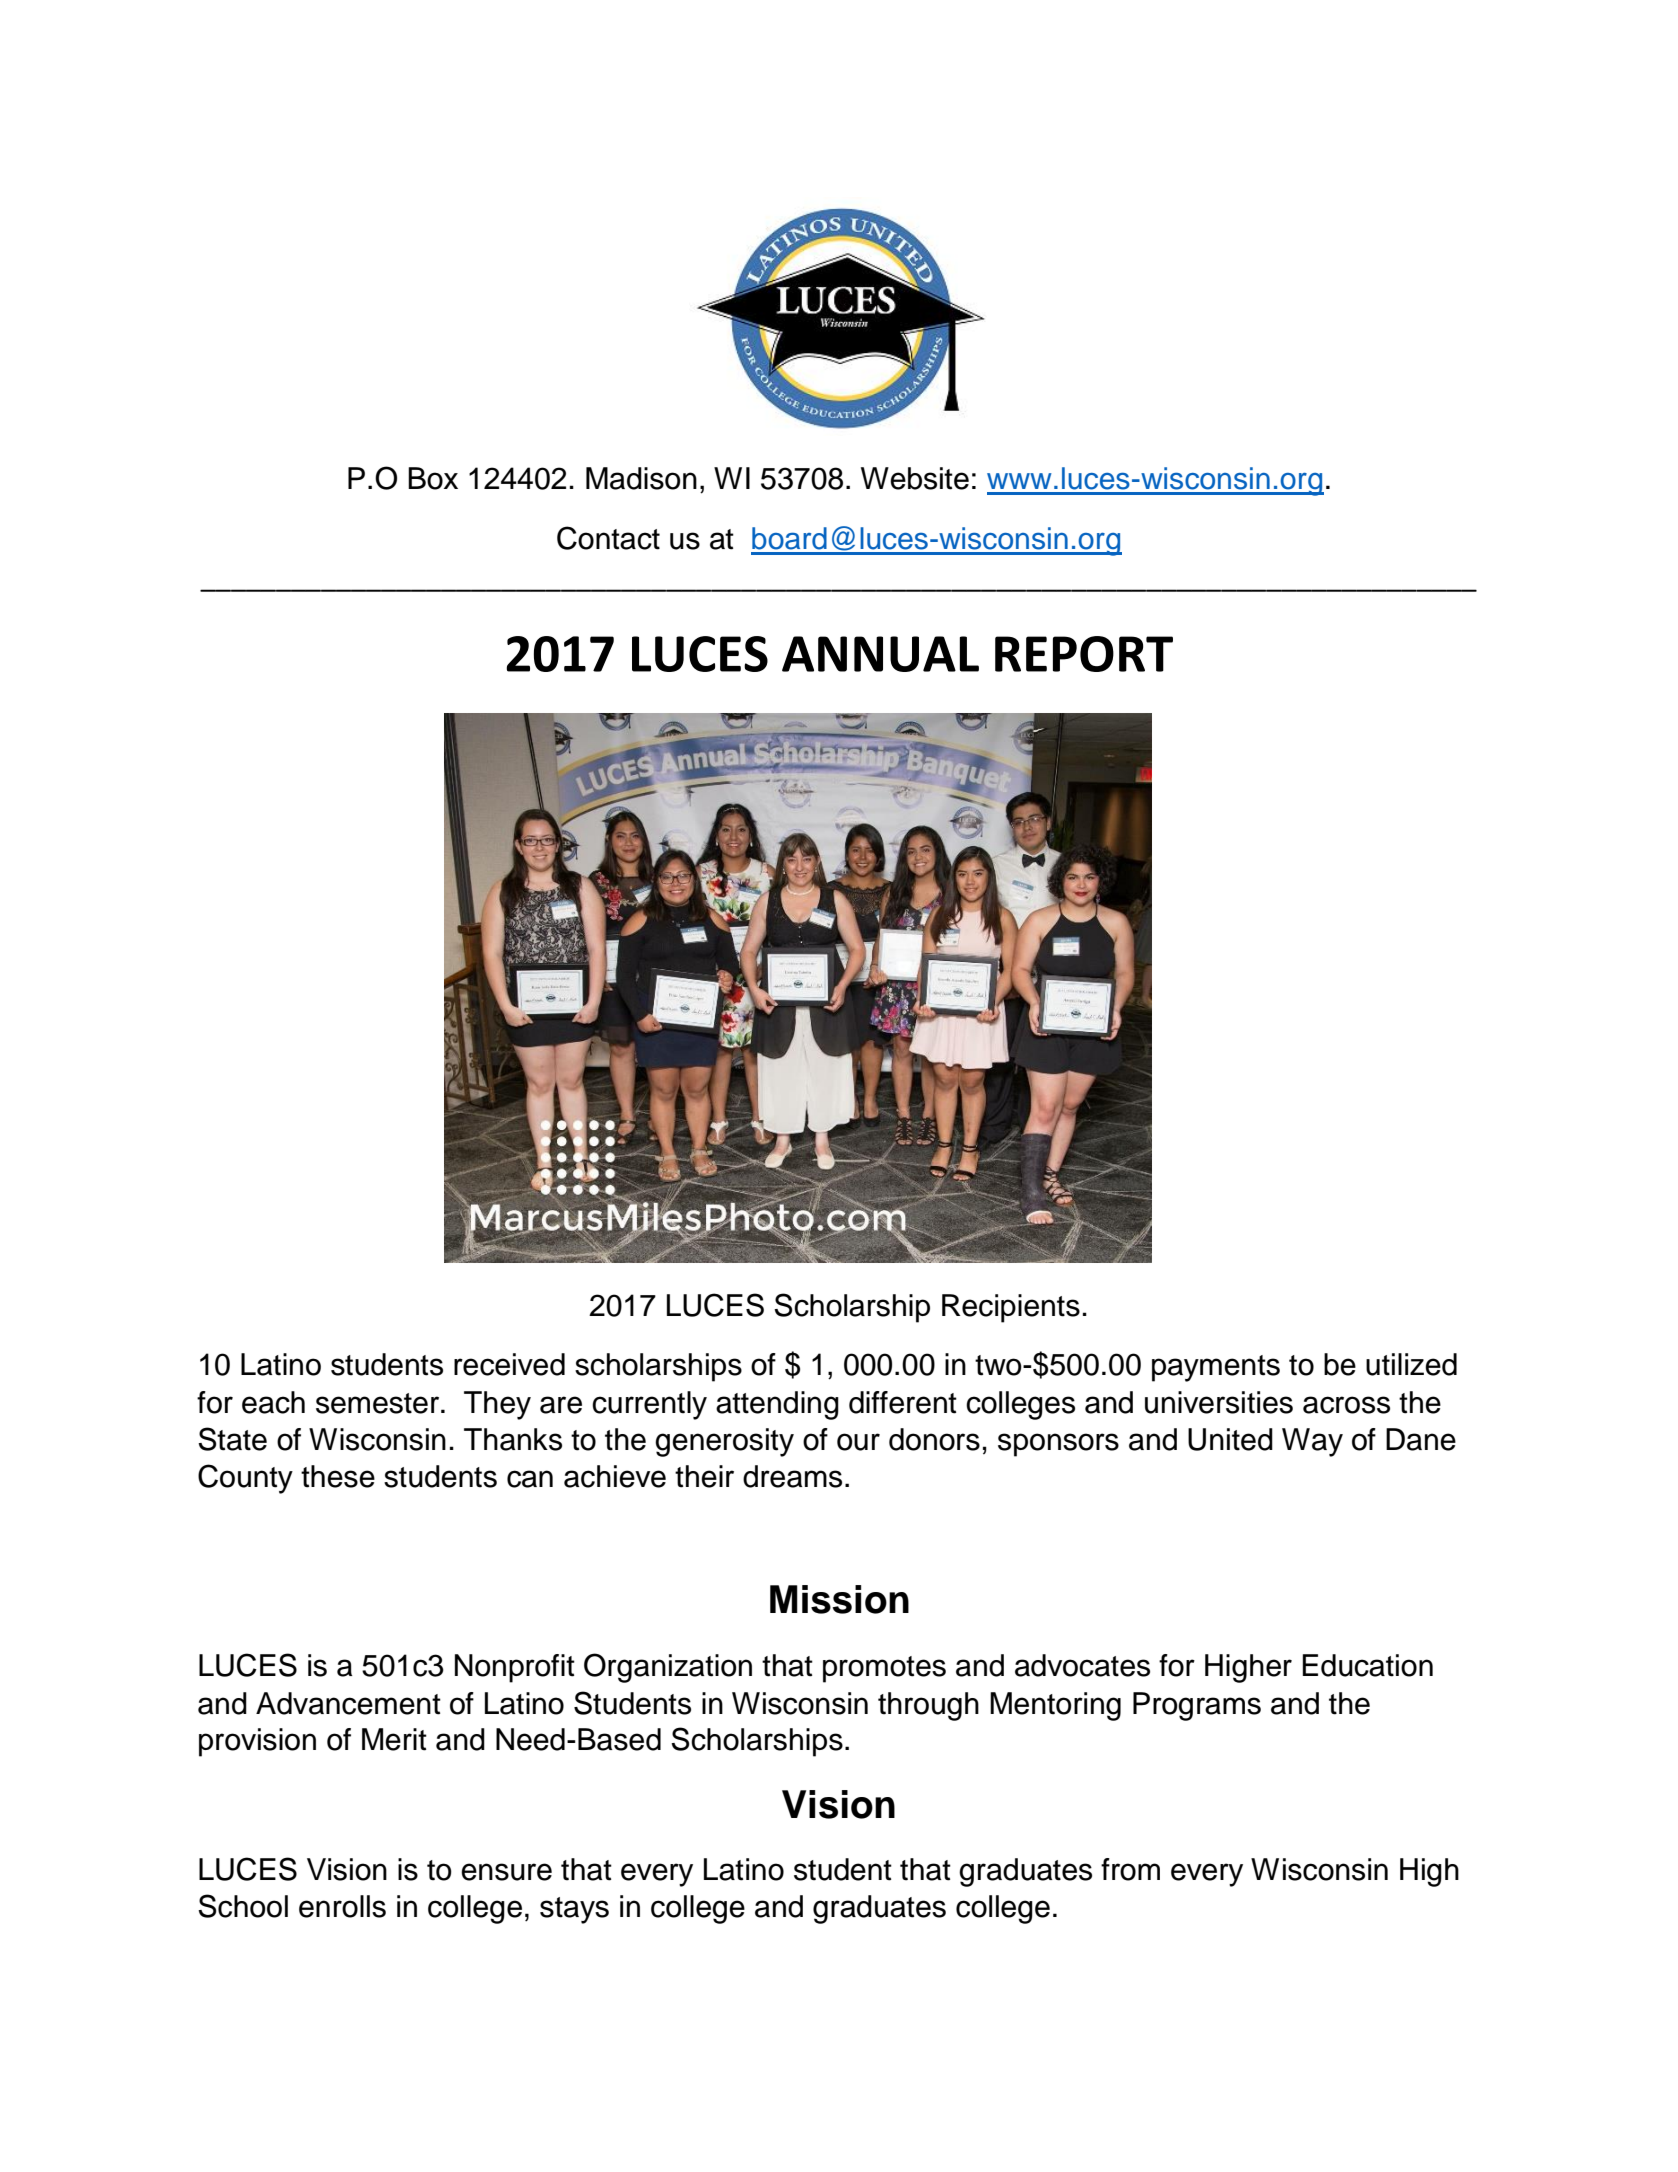  Describe the element at coordinates (342, 1906) in the screenshot. I see `enrolls` at that location.
